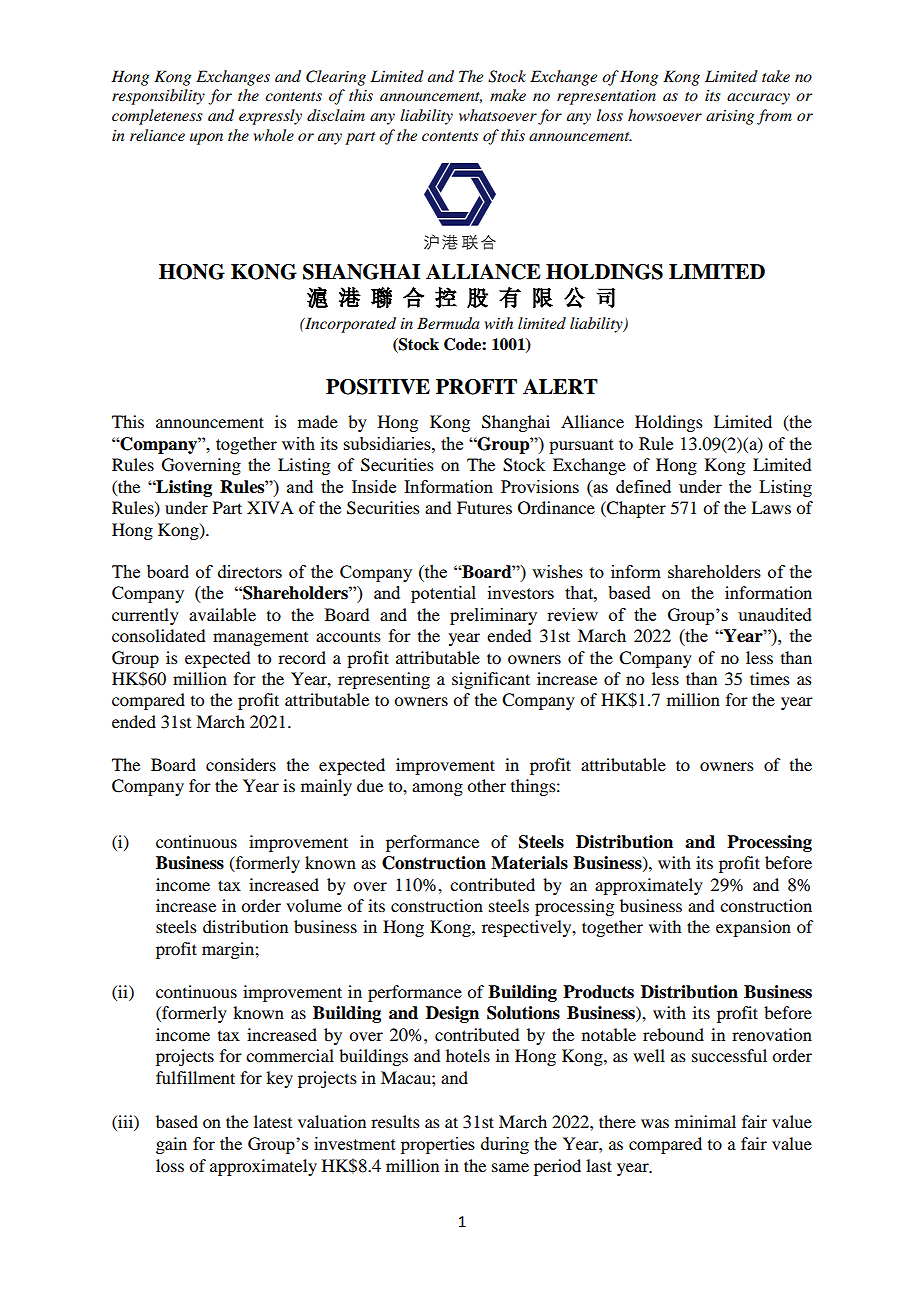 This image has height=1308, width=924. I want to click on preliminary, so click(493, 616).
